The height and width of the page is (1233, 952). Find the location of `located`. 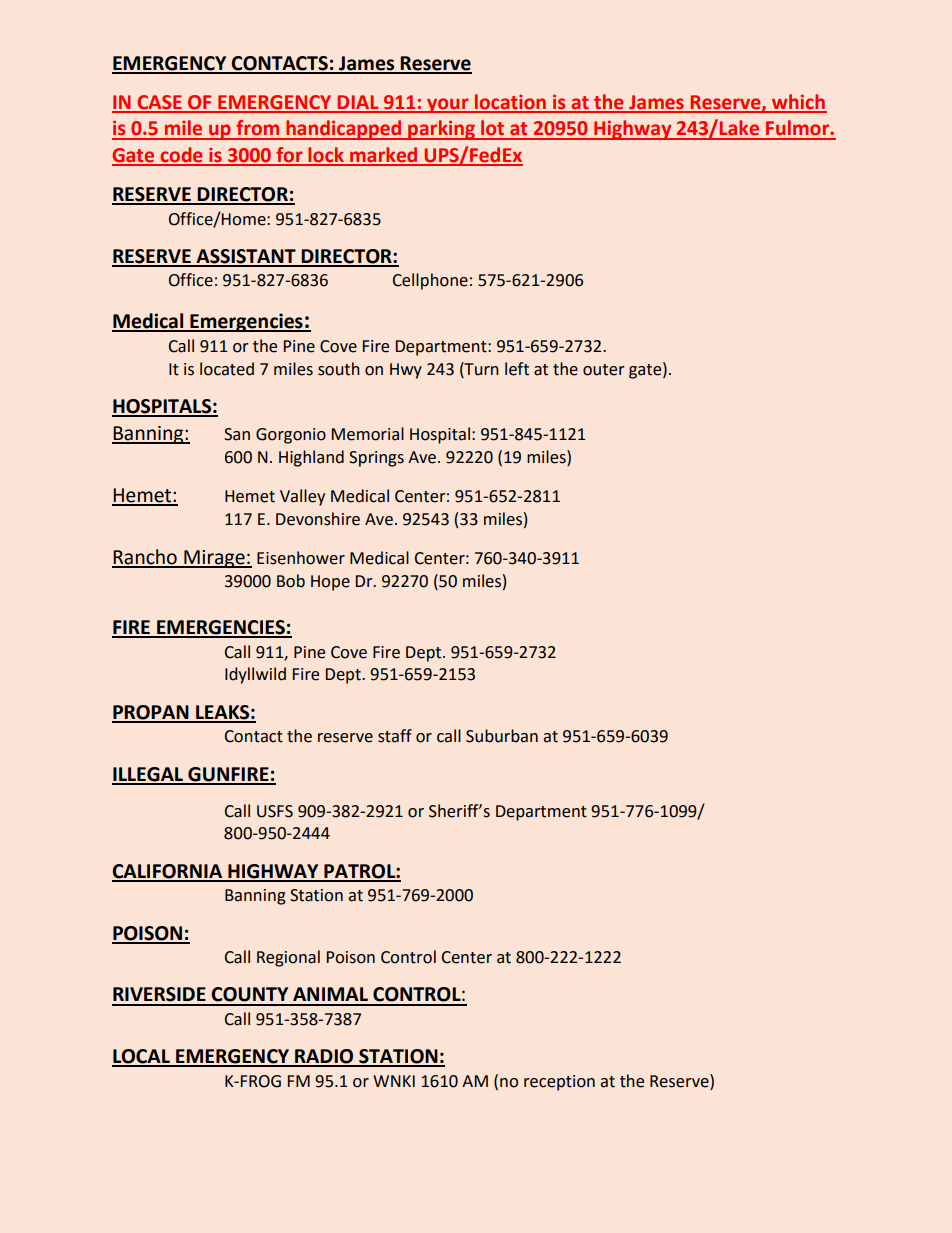

located is located at coordinates (227, 369).
